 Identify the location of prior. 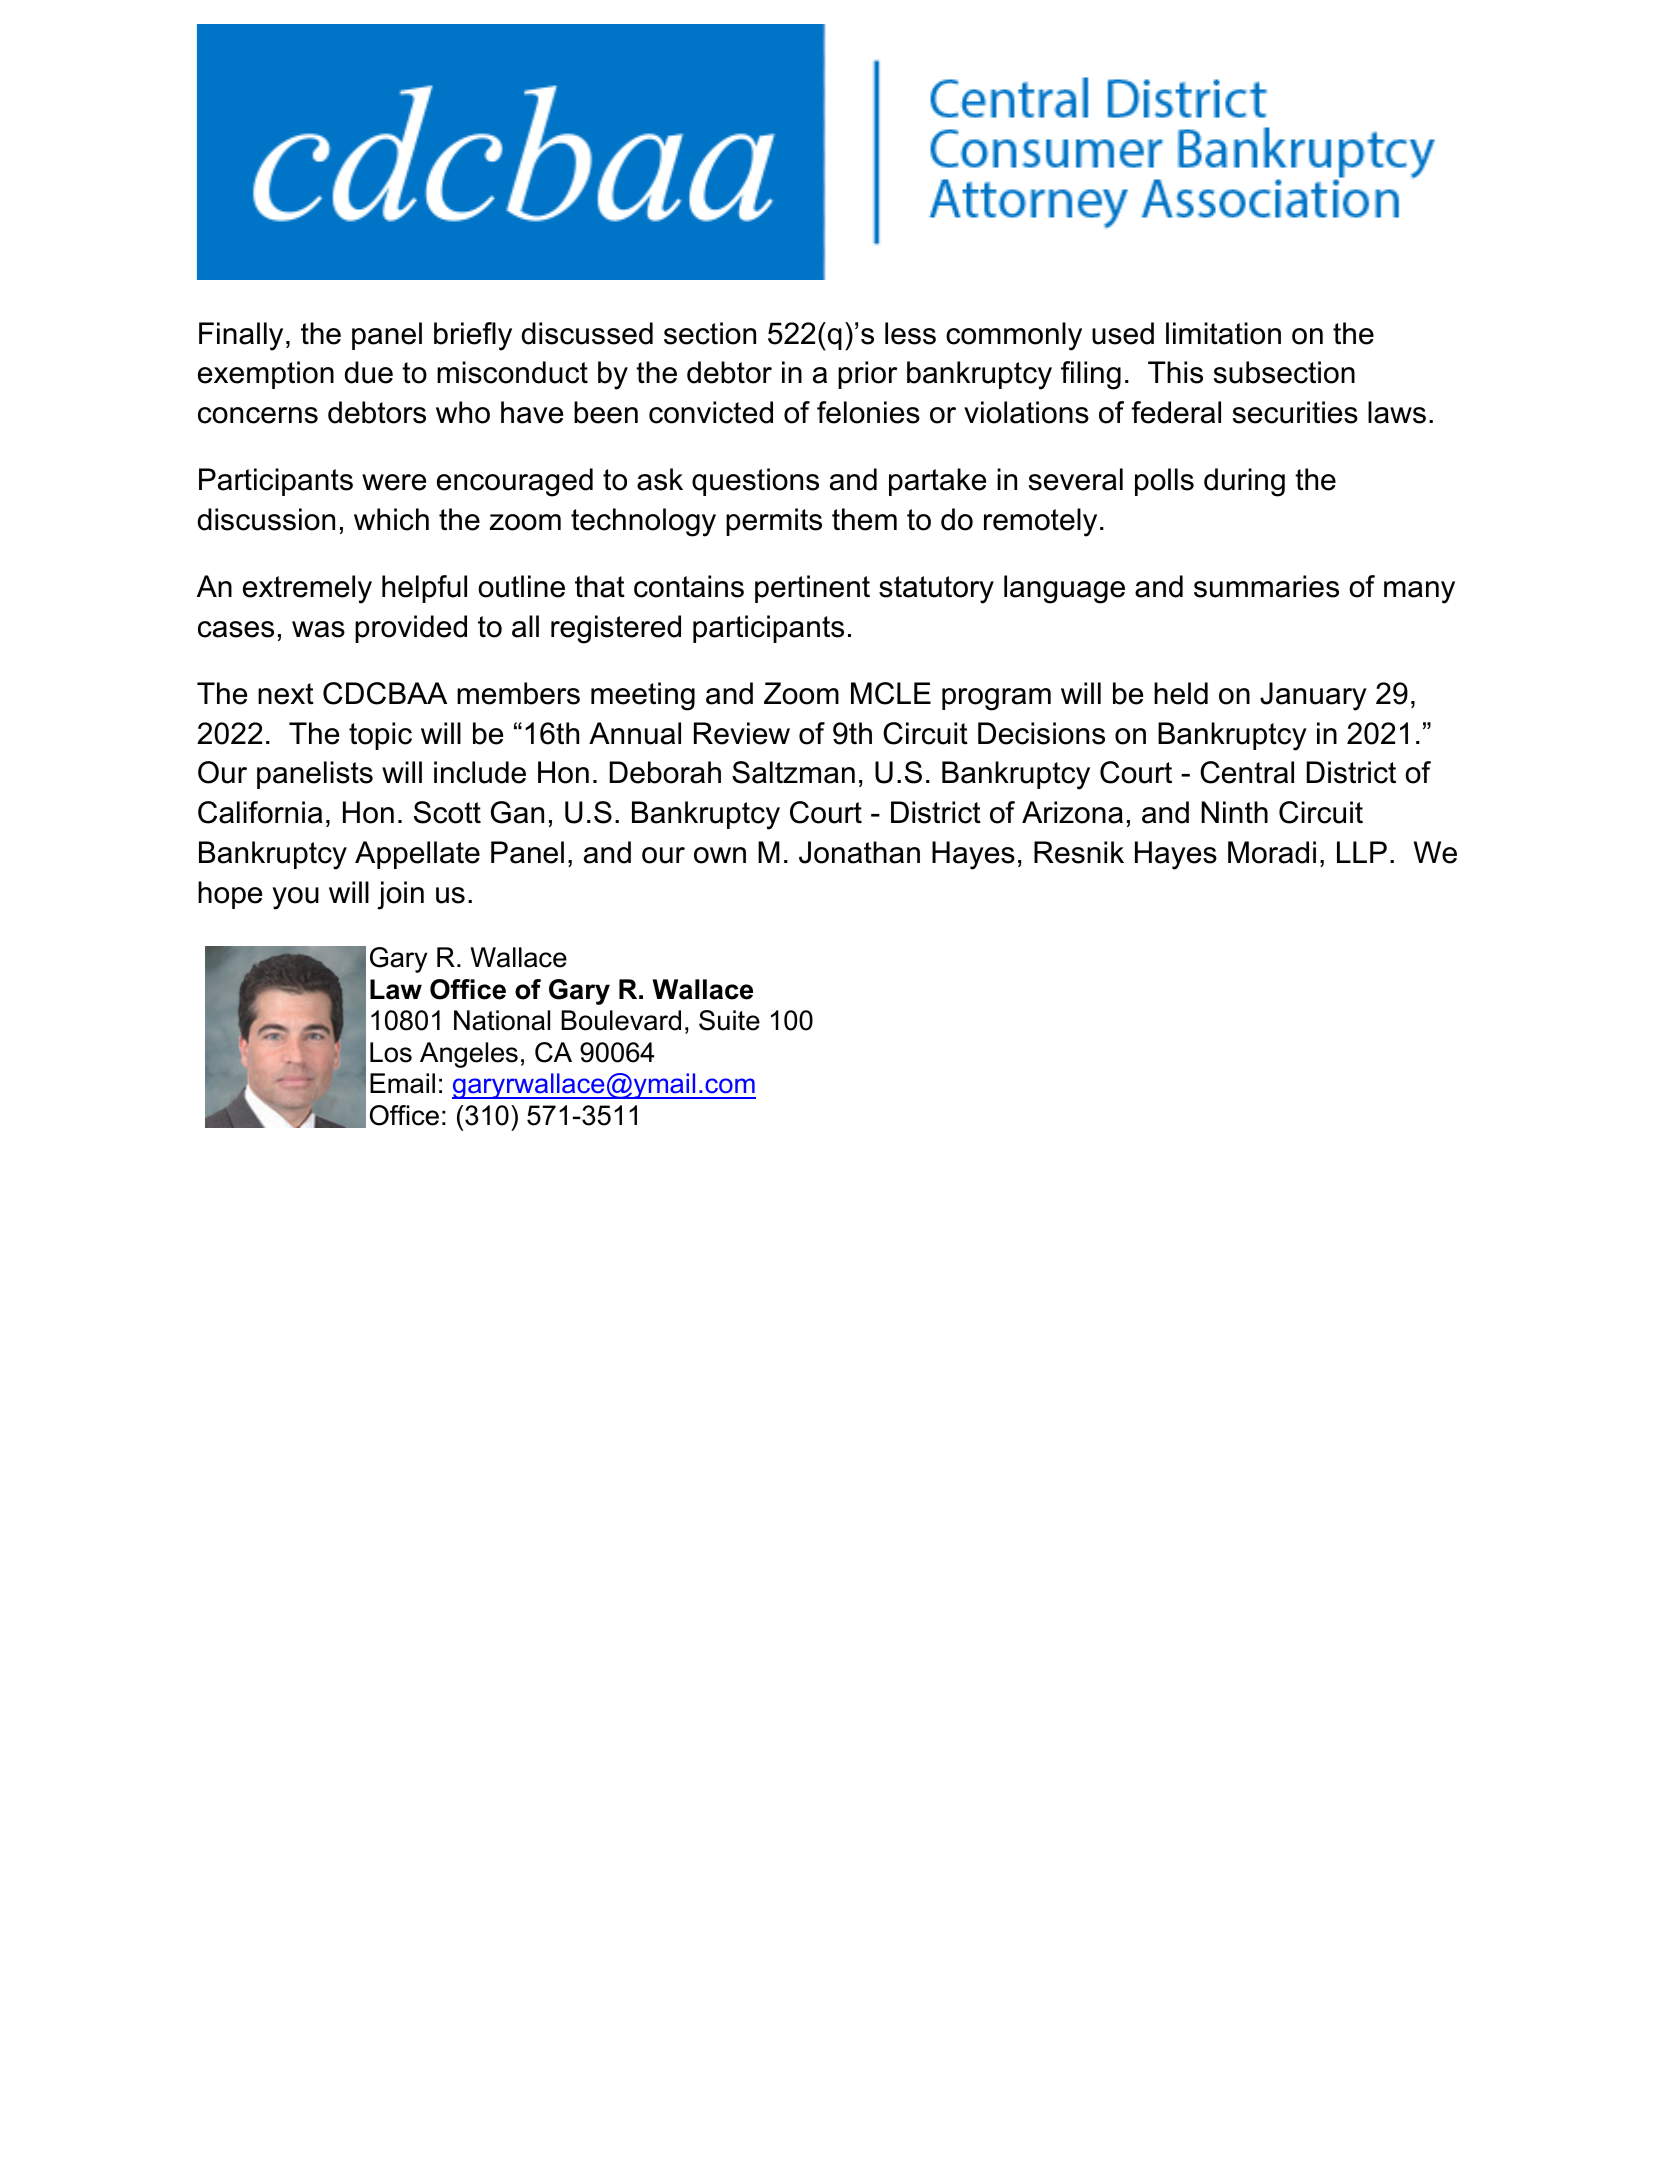
(868, 375).
